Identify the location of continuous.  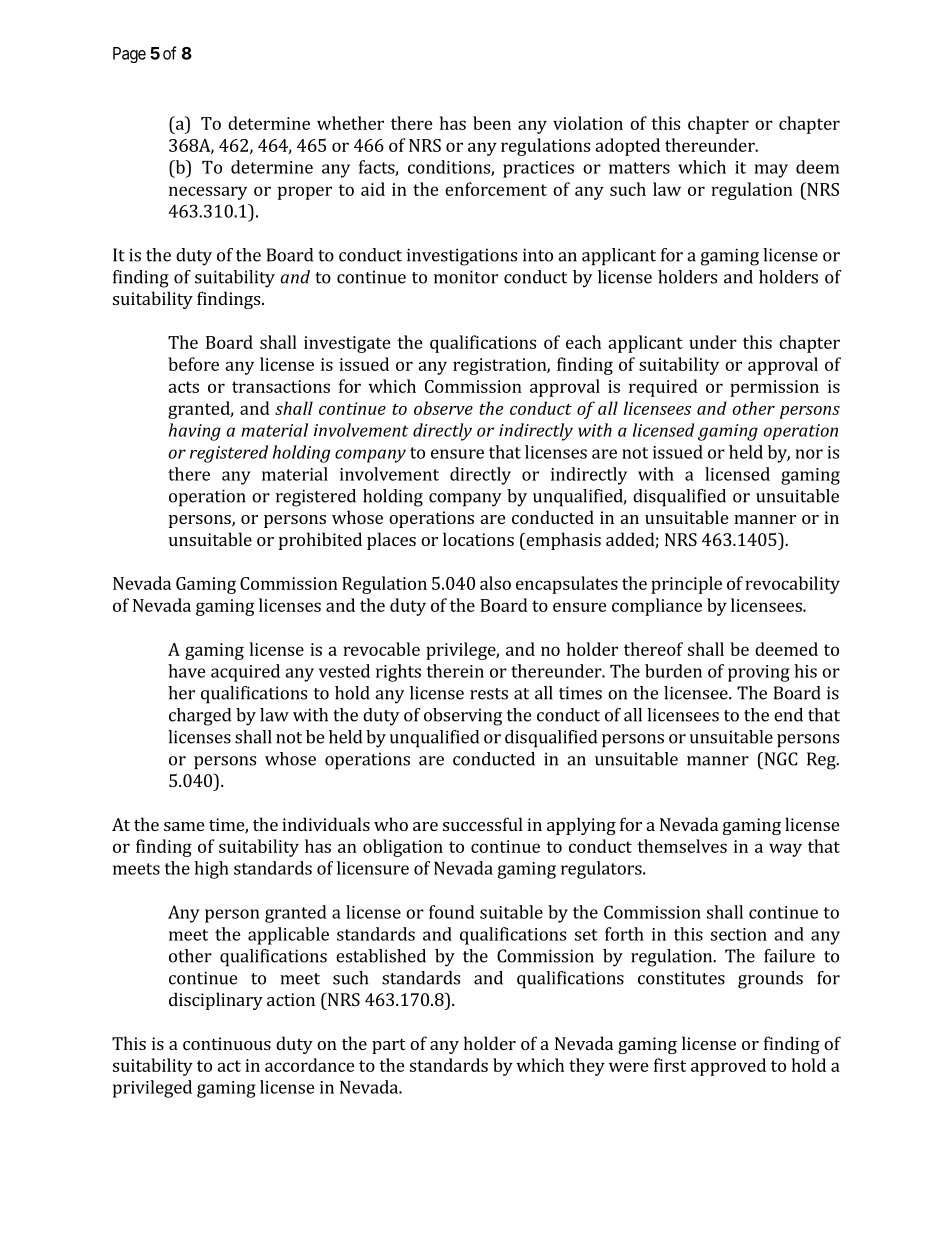
(227, 1043).
